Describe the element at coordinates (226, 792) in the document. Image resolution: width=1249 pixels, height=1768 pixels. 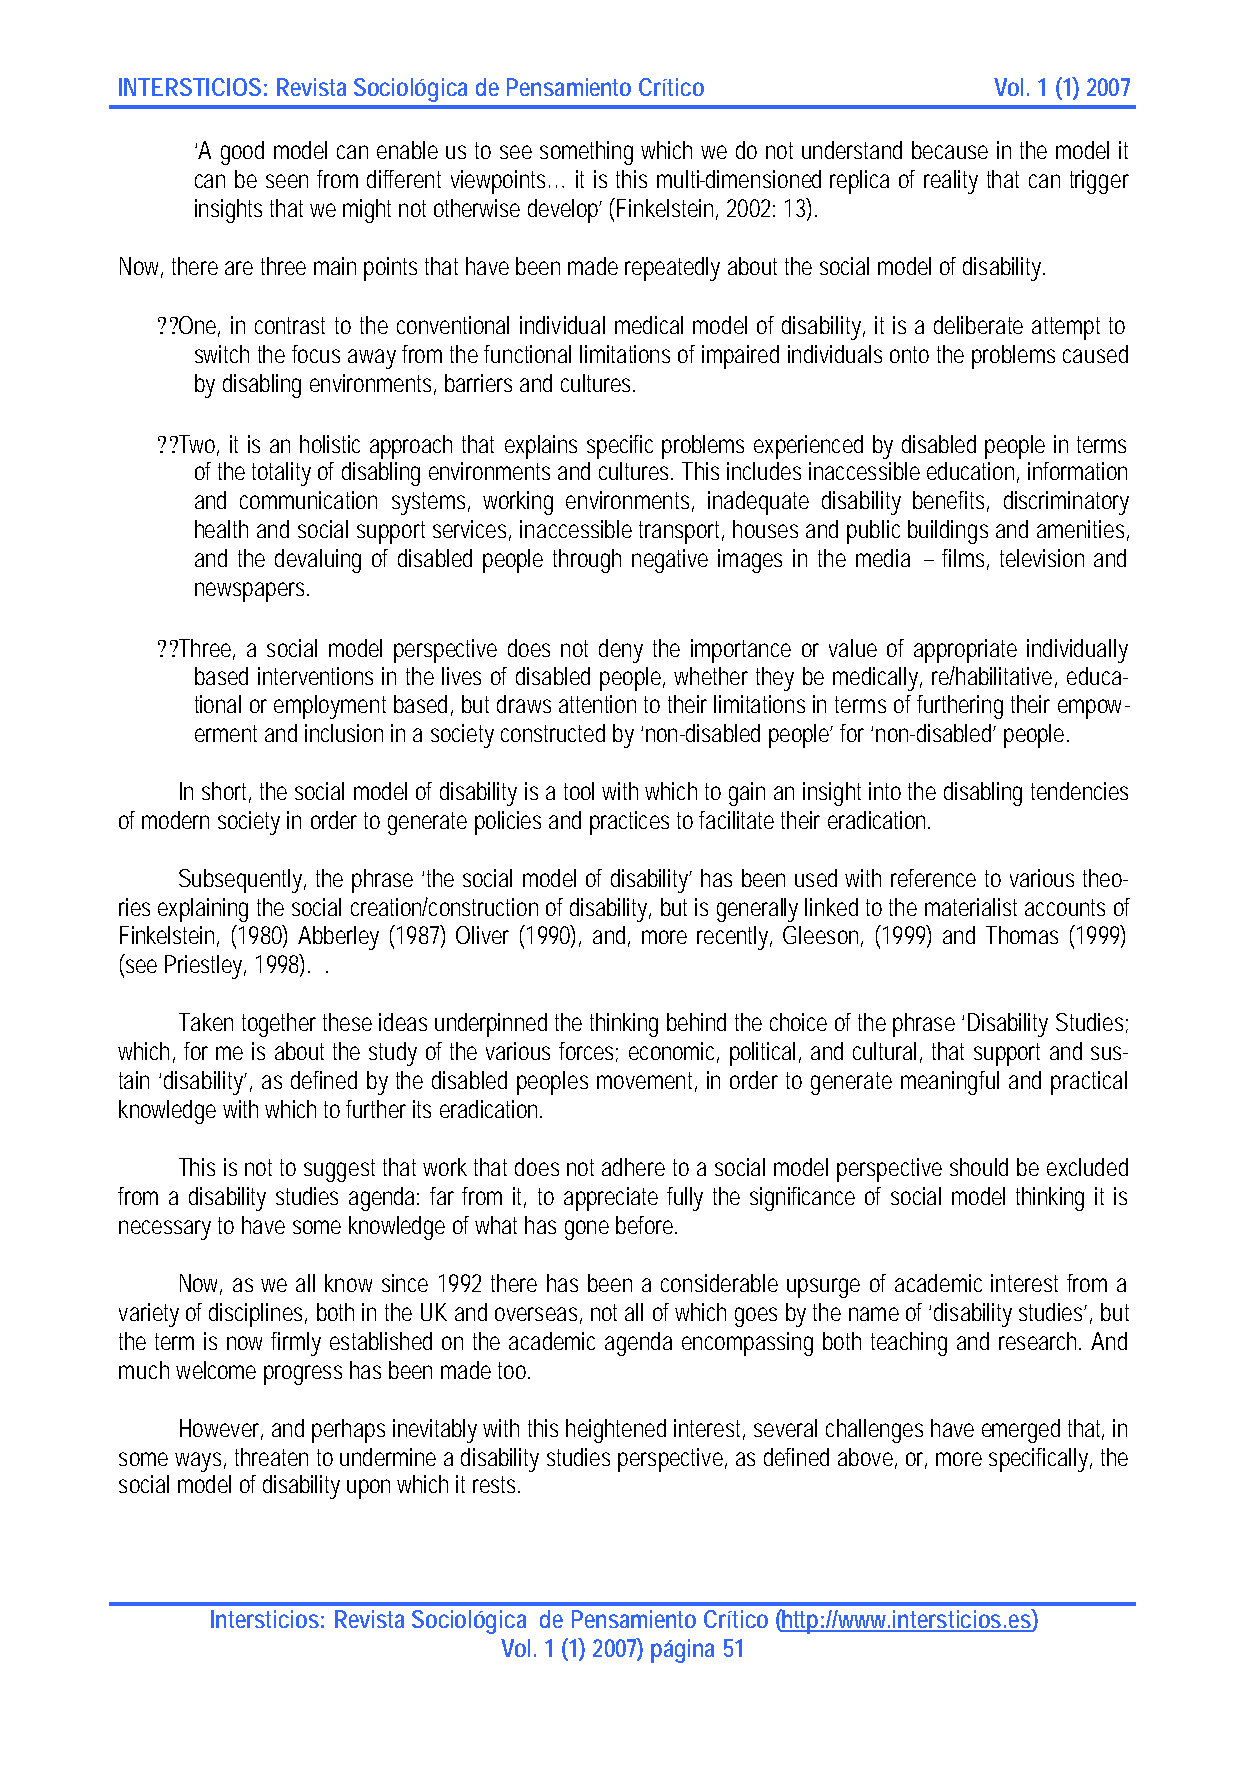
I see `short` at that location.
